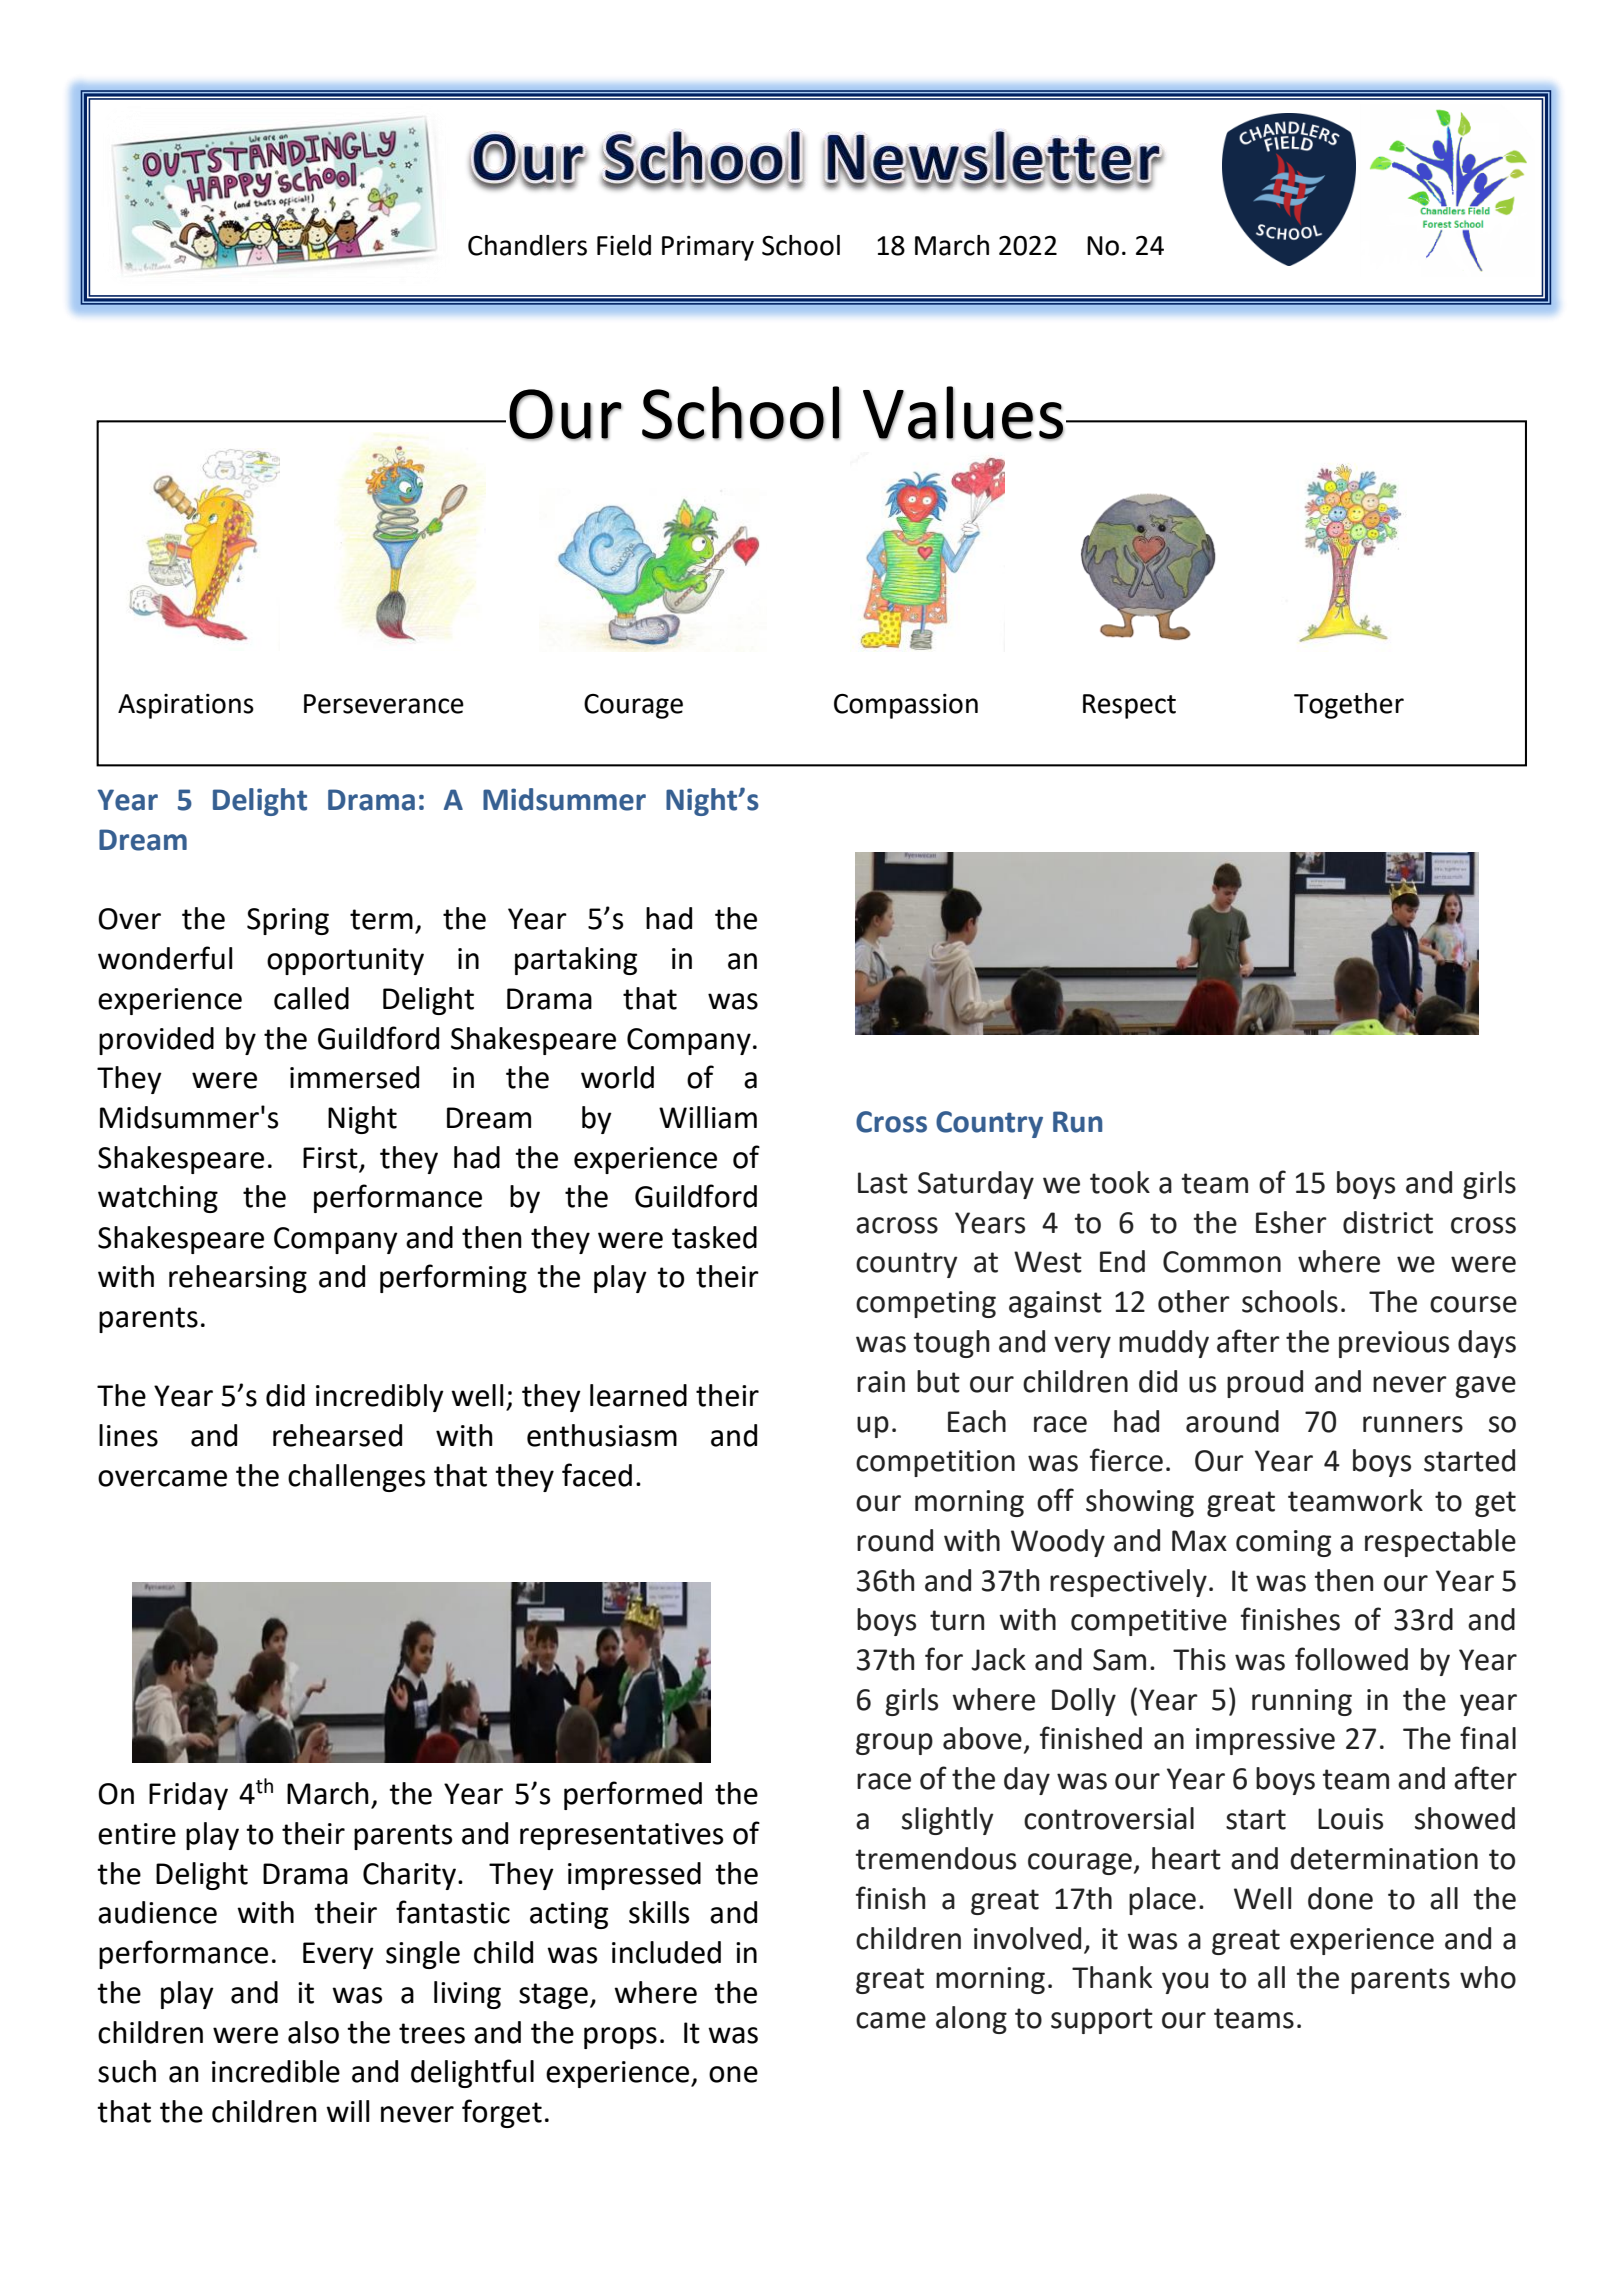  Describe the element at coordinates (330, 1158) in the screenshot. I see `First` at that location.
